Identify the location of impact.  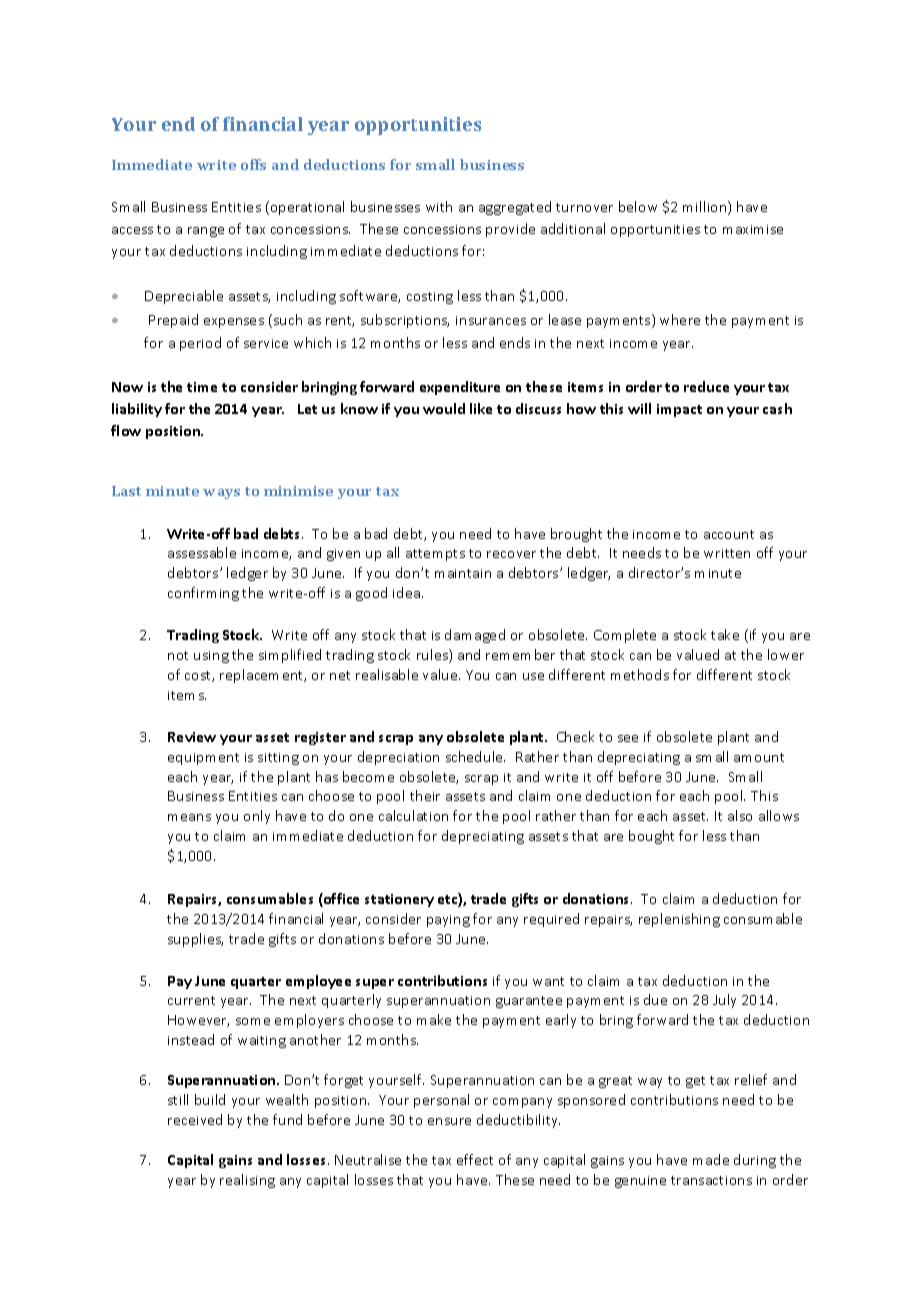
(679, 410).
